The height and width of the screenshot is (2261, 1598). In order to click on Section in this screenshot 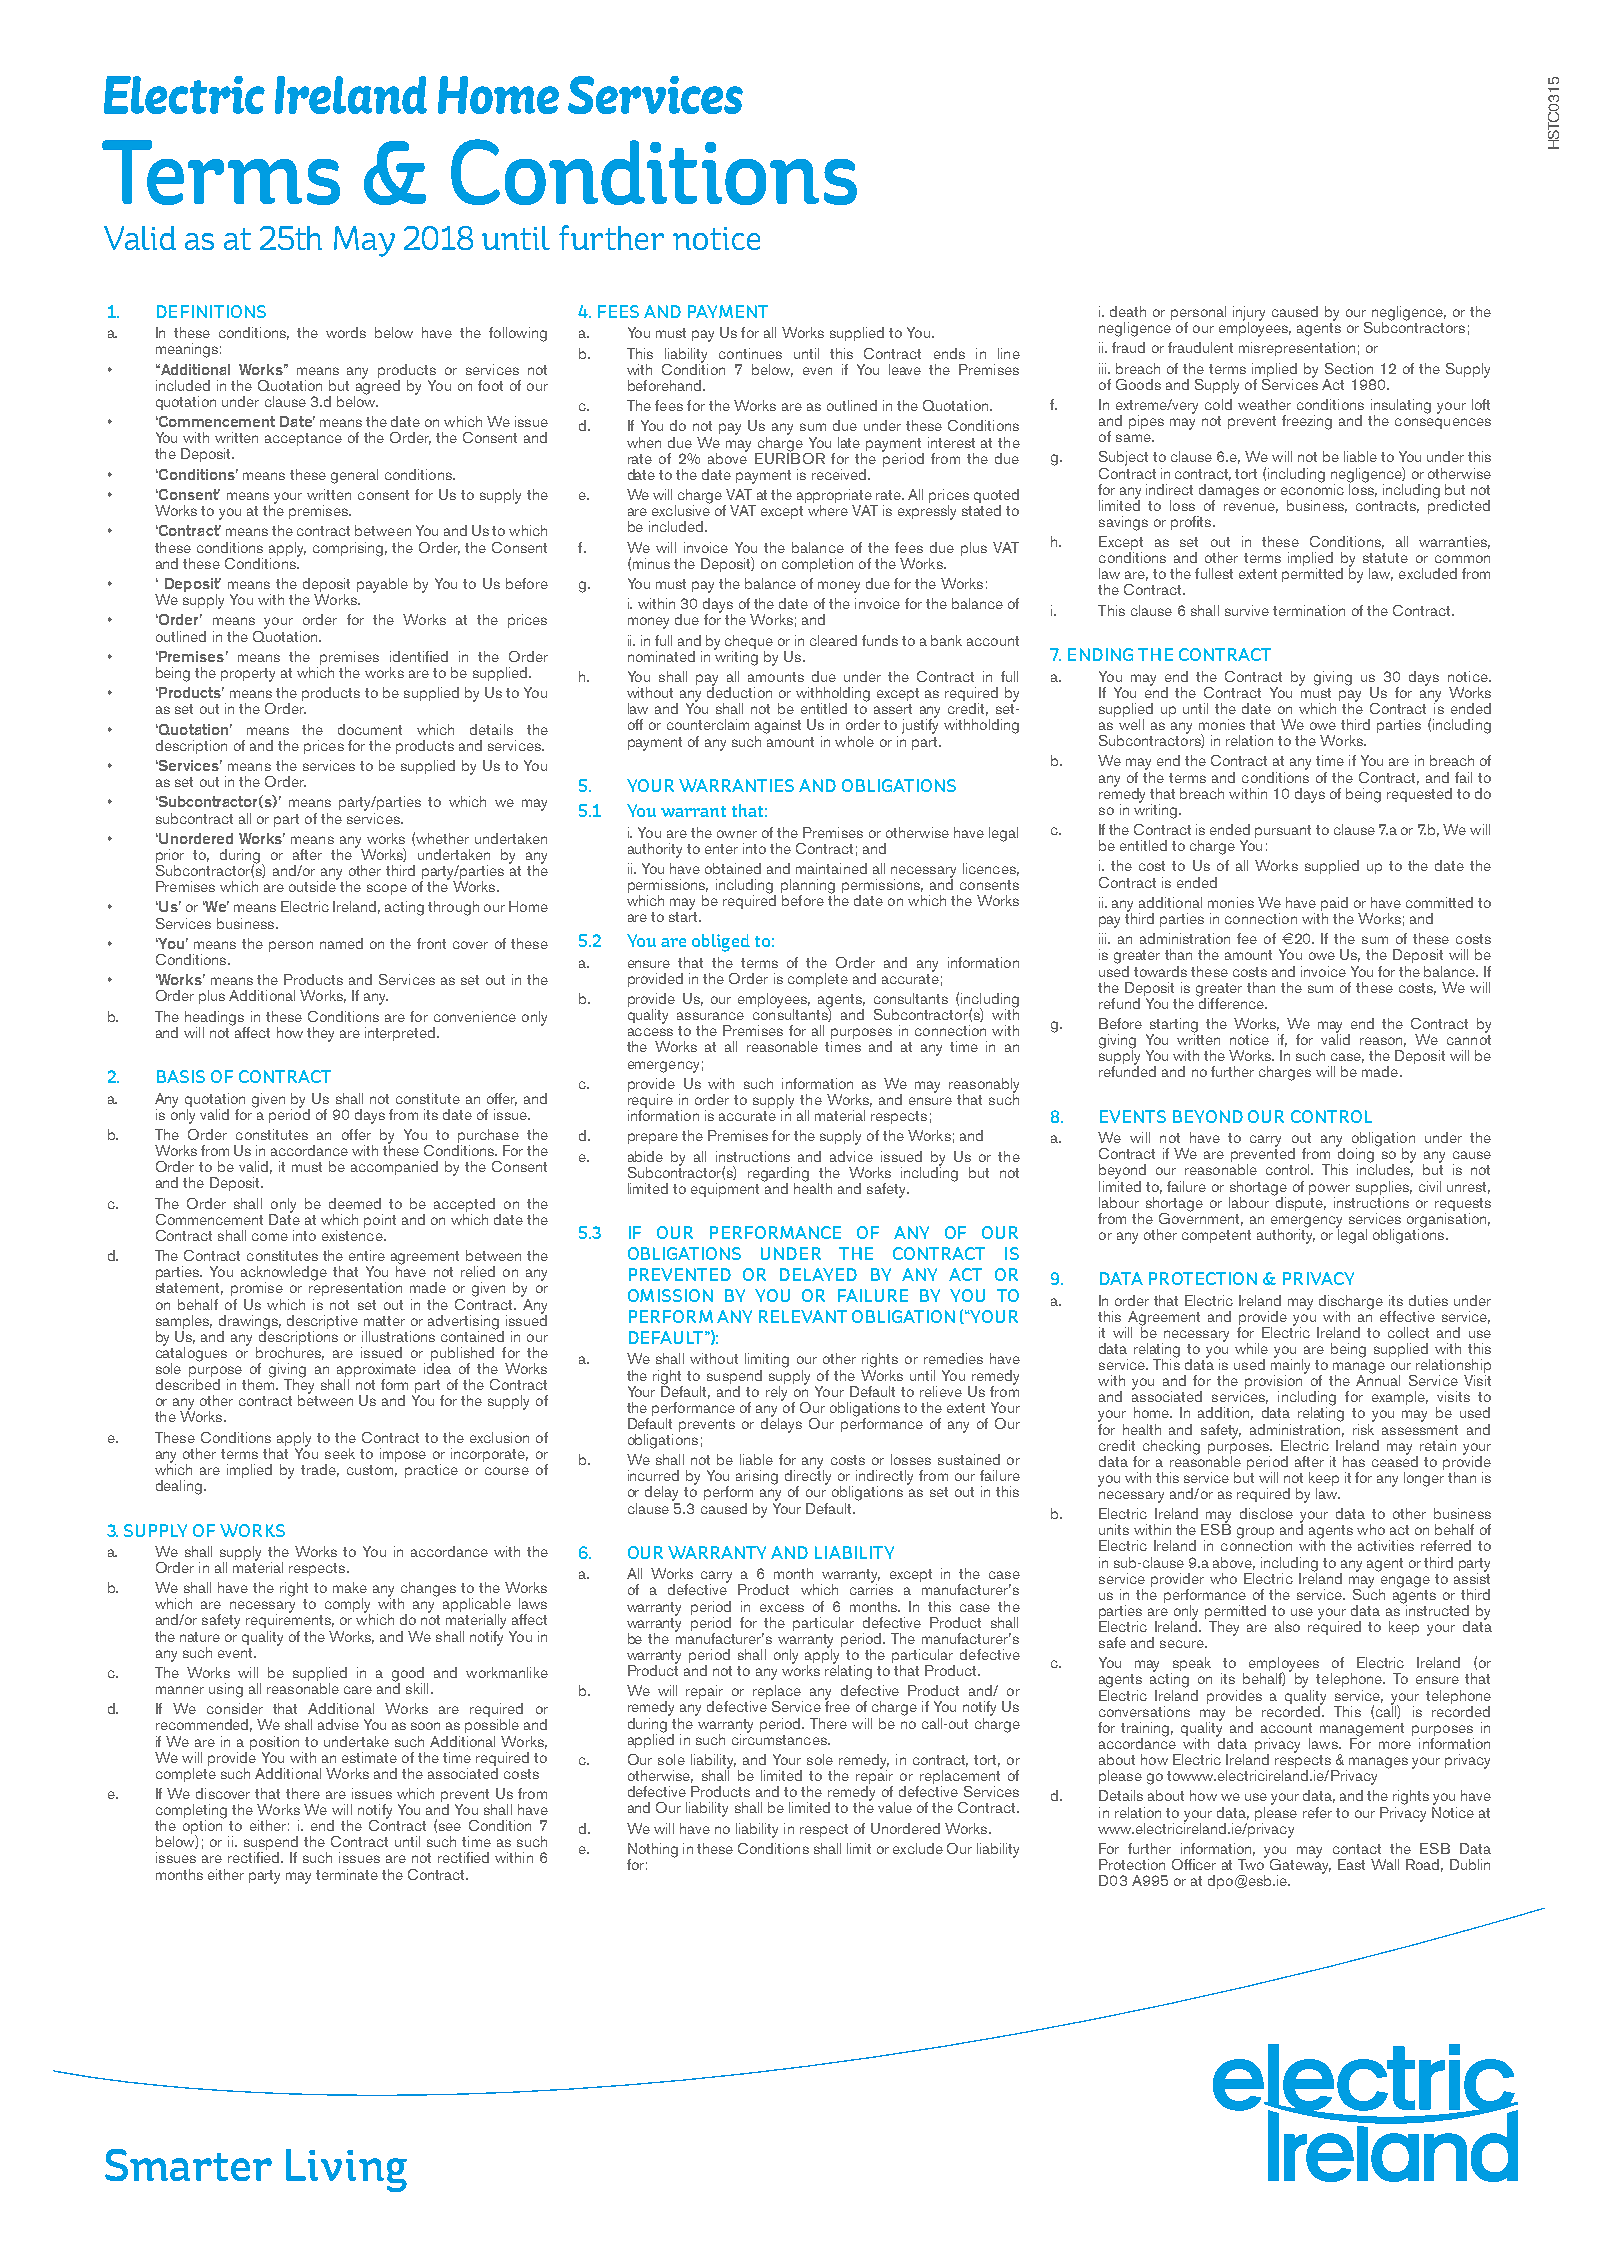, I will do `click(1349, 368)`.
